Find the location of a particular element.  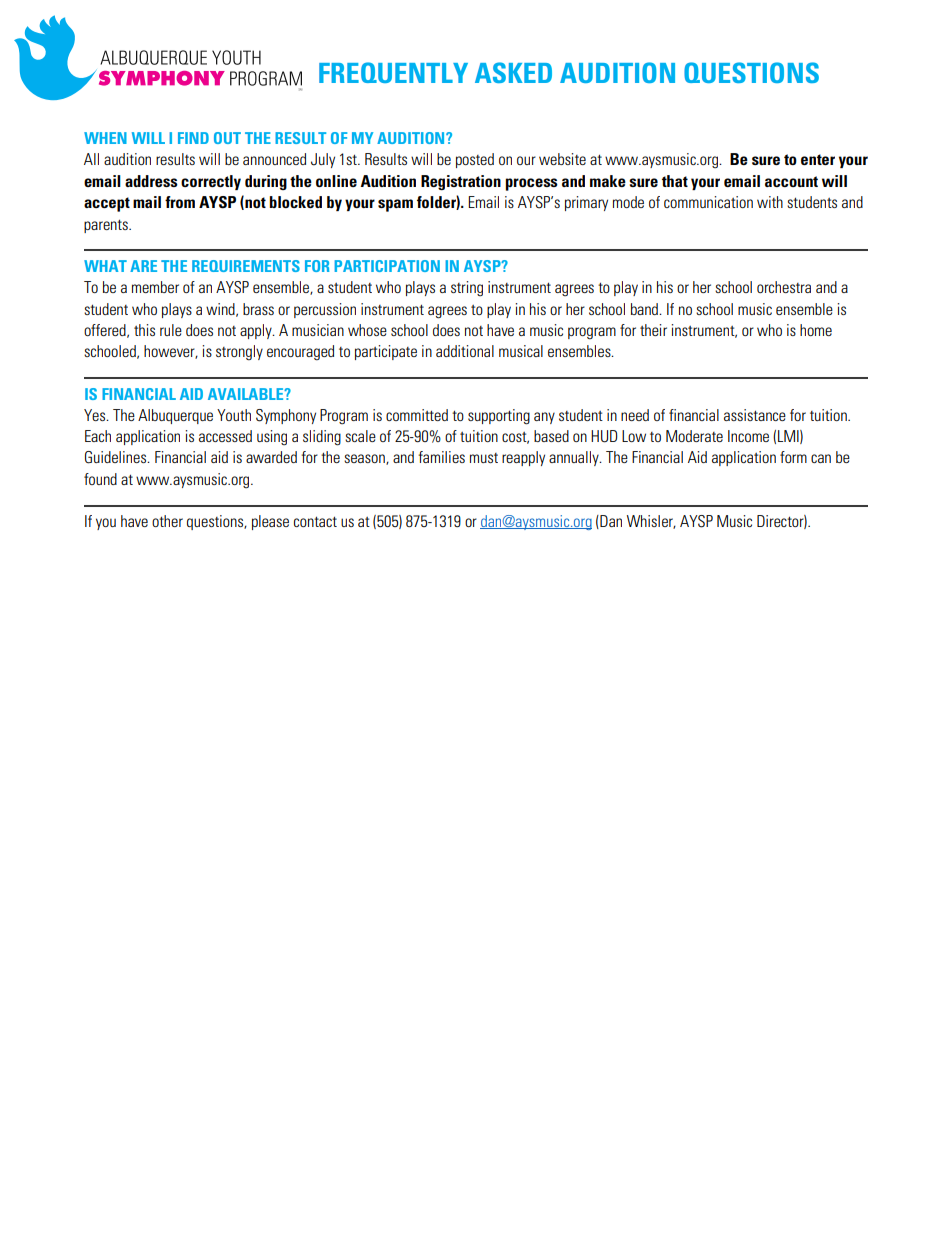

string is located at coordinates (467, 288).
